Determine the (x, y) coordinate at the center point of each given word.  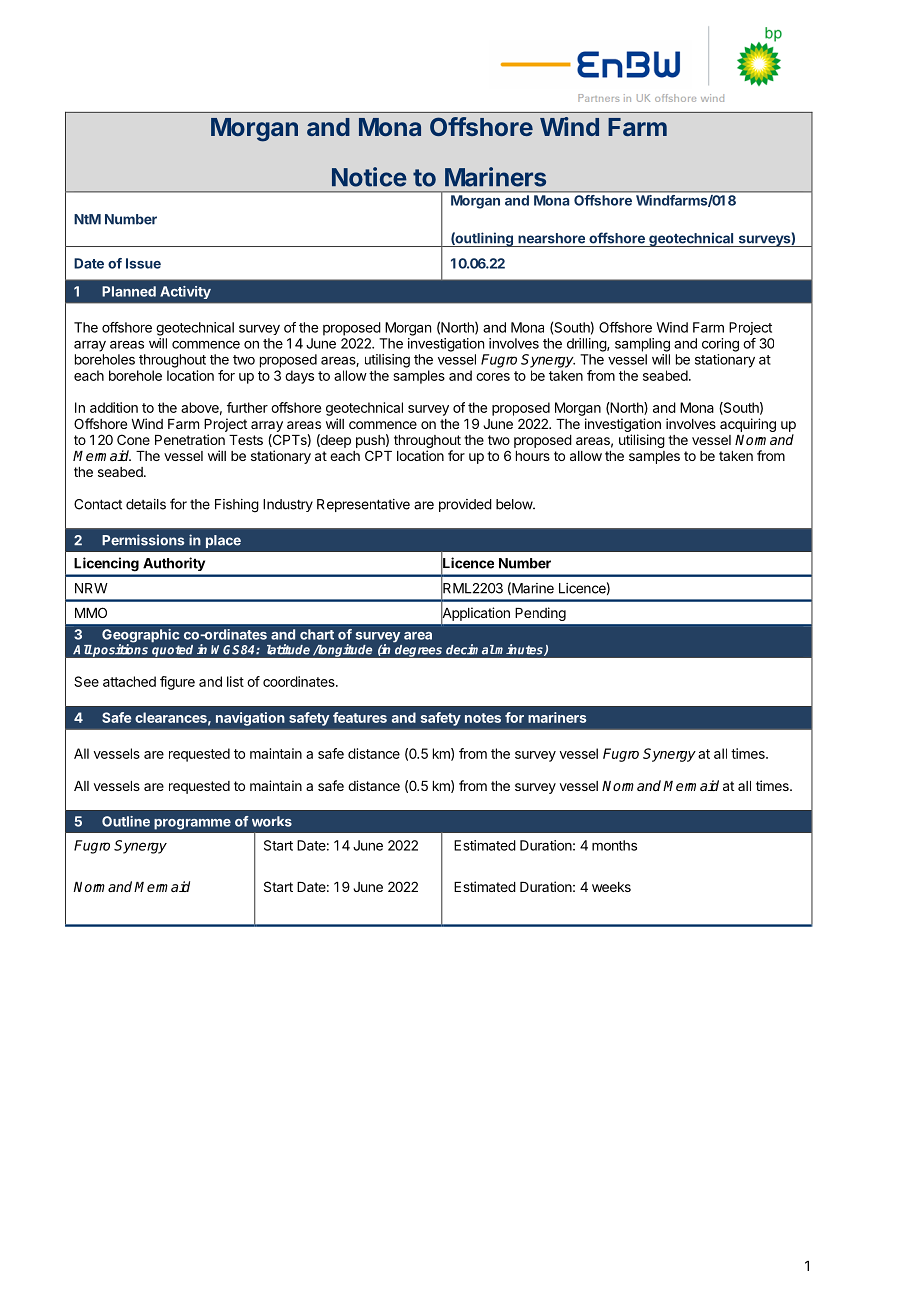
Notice (369, 177)
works (272, 821)
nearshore (551, 238)
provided (465, 505)
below (515, 504)
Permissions (143, 540)
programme (192, 824)
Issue (143, 263)
